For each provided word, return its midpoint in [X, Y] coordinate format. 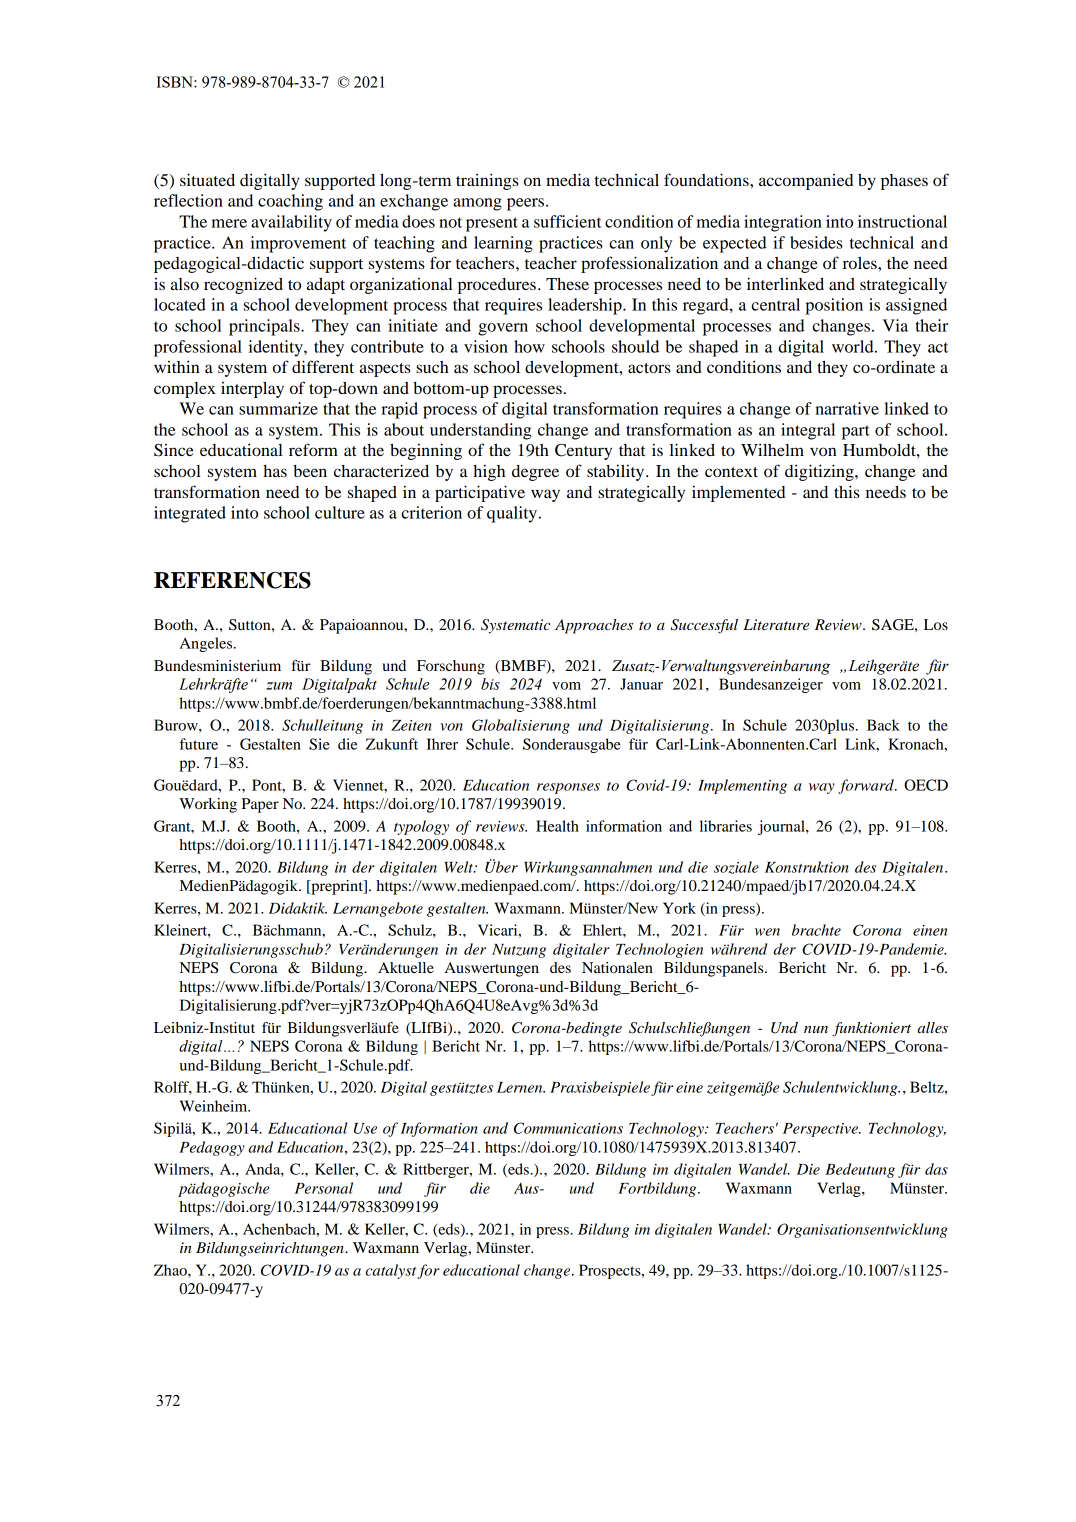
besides [816, 242]
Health [557, 826]
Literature [776, 624]
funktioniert [871, 1029]
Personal [324, 1188]
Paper [260, 805]
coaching [290, 202]
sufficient [568, 221]
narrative [847, 408]
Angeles [207, 644]
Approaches [594, 626]
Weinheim [215, 1106]
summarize [278, 408]
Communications [568, 1128]
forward [867, 786]
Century [583, 452]
